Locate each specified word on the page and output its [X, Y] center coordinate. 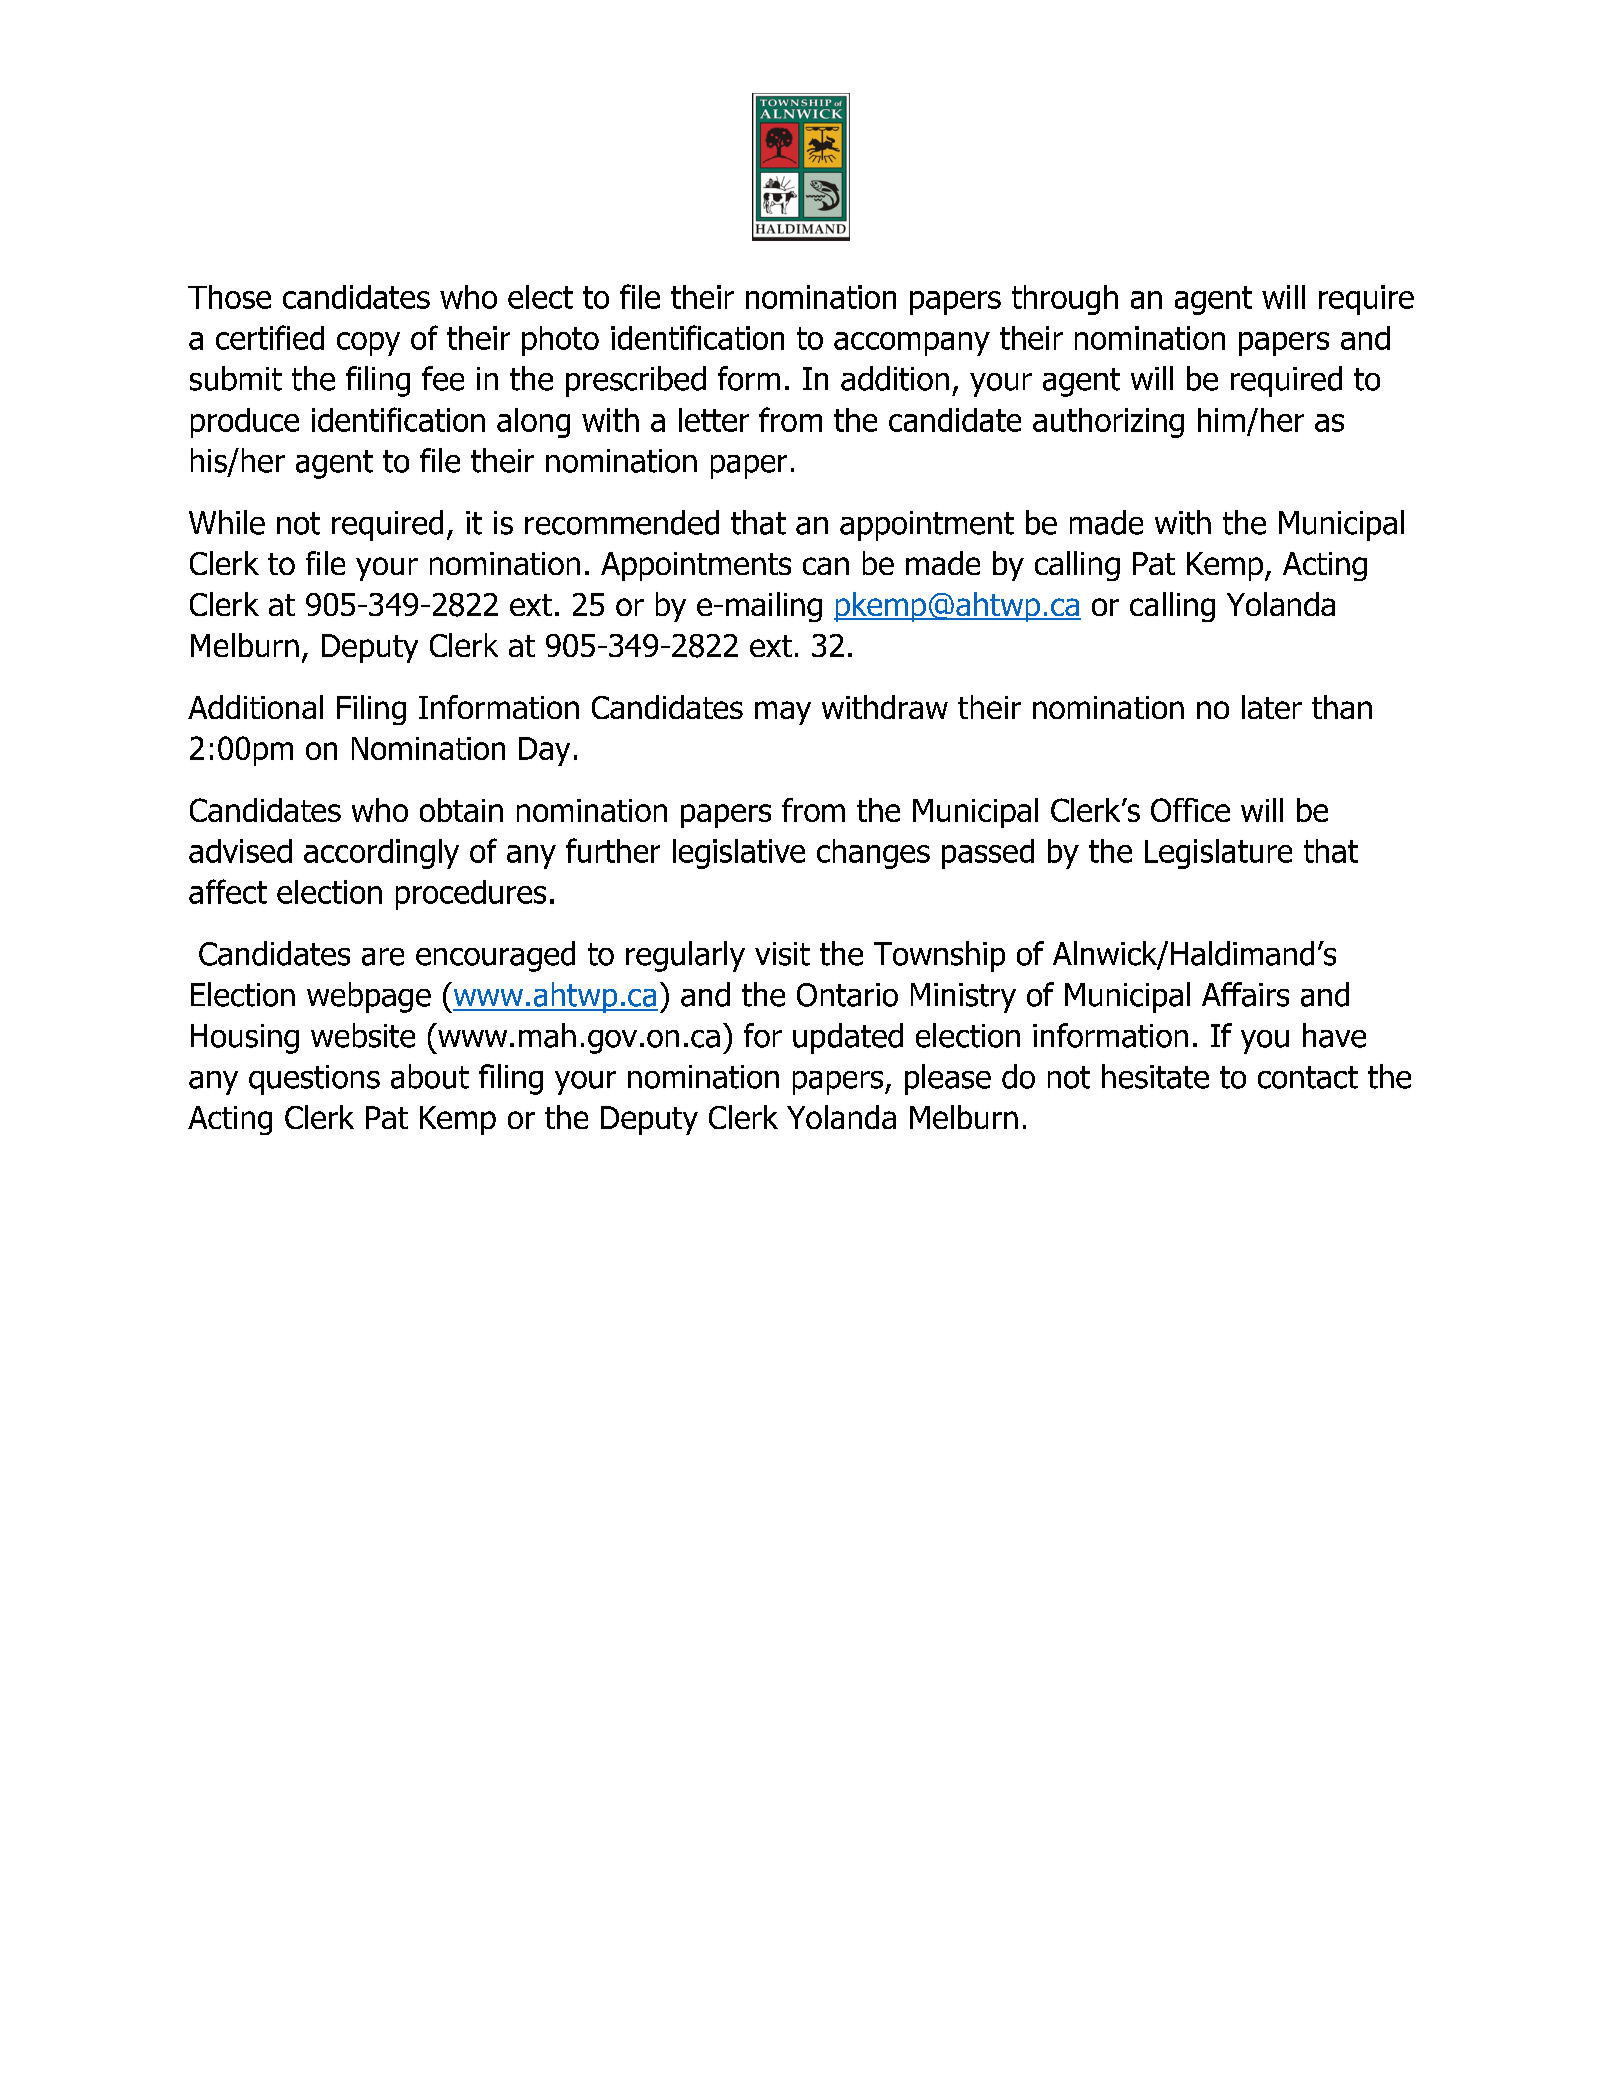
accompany [912, 344]
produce [245, 423]
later [1272, 707]
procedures [471, 895]
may [783, 713]
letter [714, 420]
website [363, 1035]
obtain [461, 810]
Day [544, 751]
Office [1190, 810]
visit [782, 954]
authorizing [1108, 423]
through [1065, 300]
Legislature [1218, 854]
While [227, 522]
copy [368, 344]
